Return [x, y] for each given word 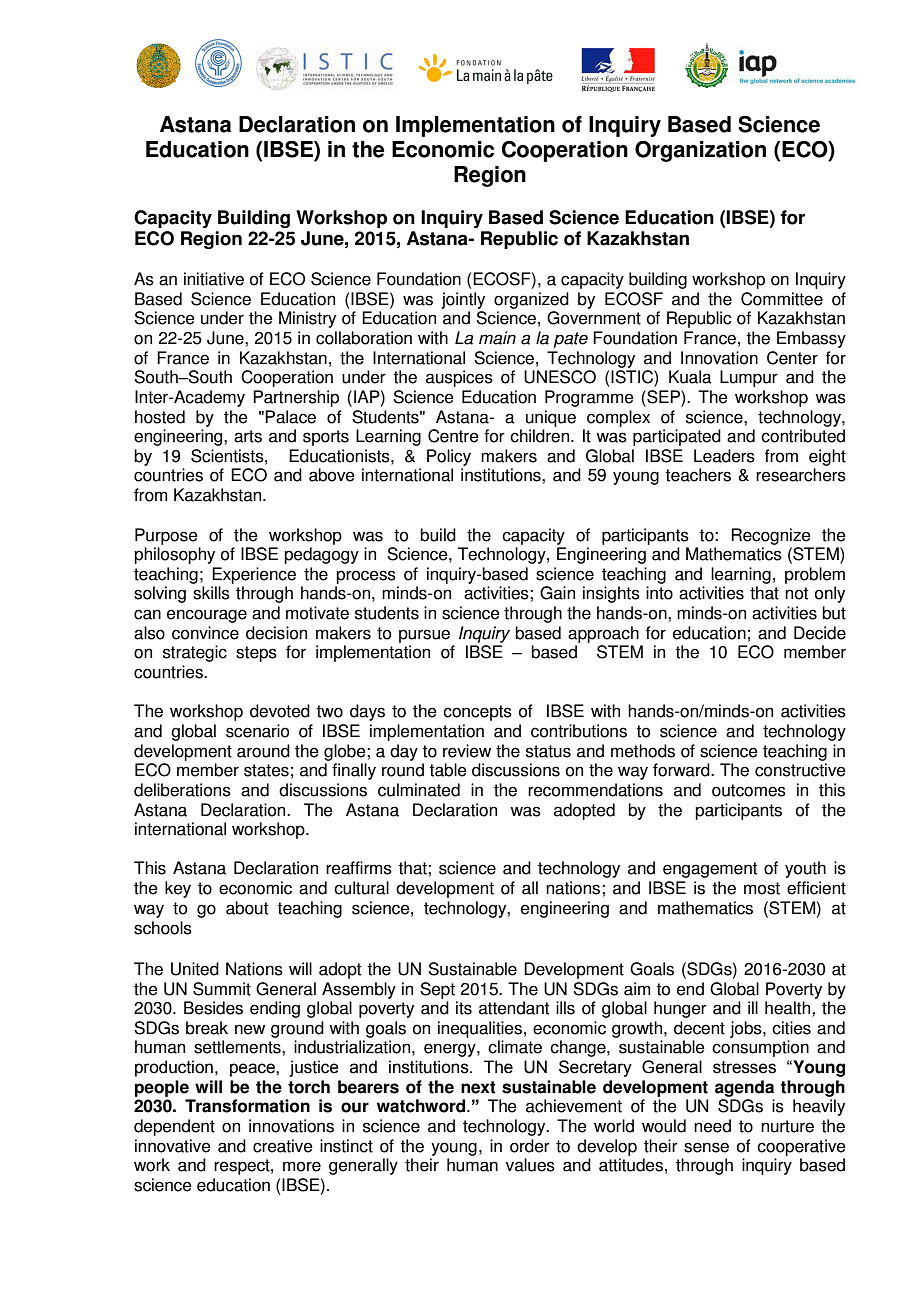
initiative [214, 279]
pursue [424, 636]
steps [256, 654]
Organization [700, 151]
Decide [820, 633]
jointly [463, 300]
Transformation [247, 1106]
